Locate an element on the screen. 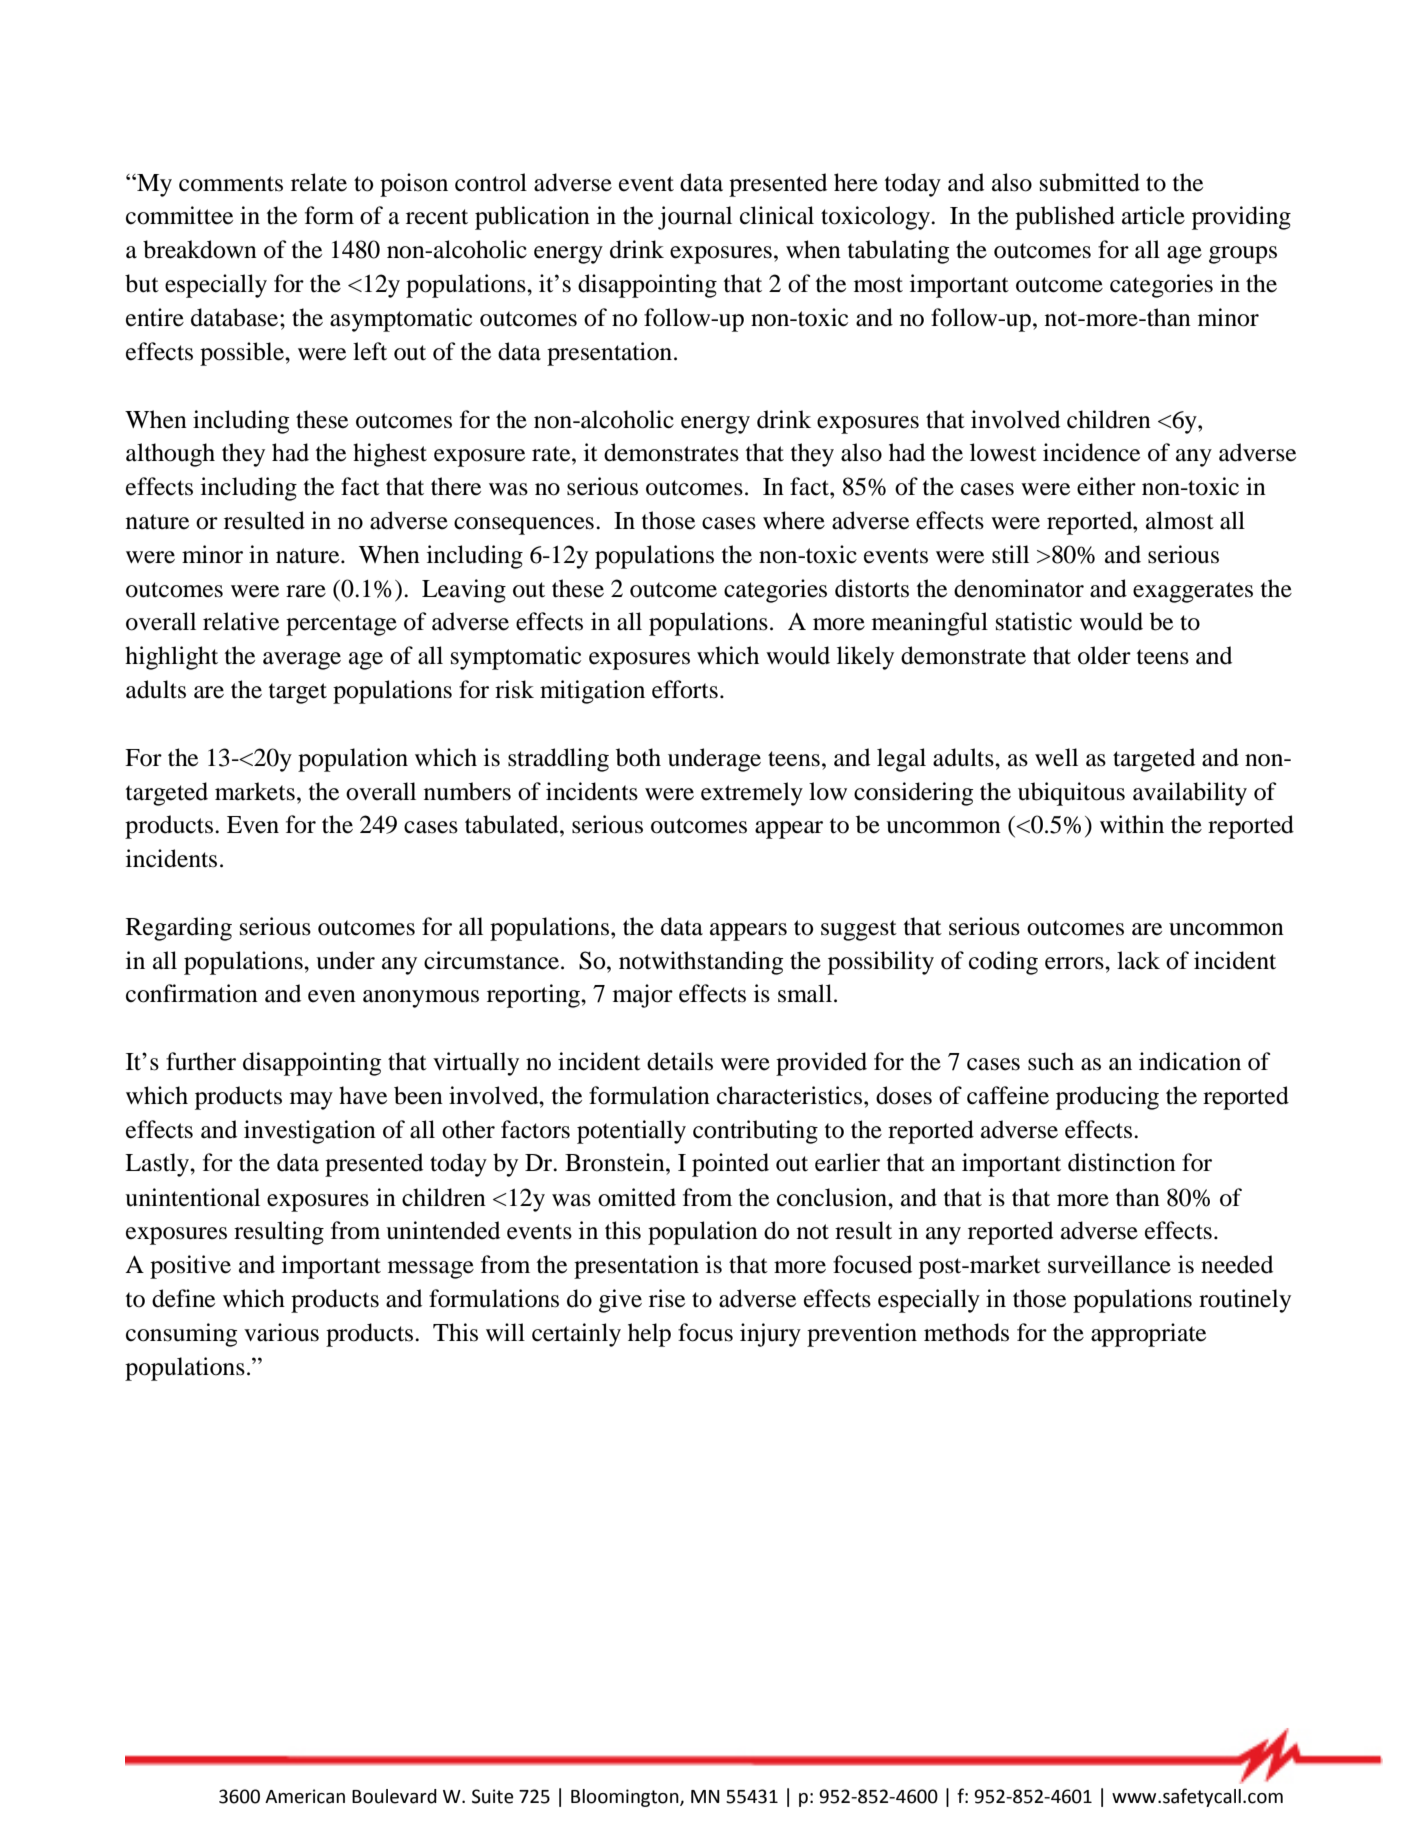 This screenshot has width=1424, height=1842. appropriate is located at coordinates (1148, 1335).
